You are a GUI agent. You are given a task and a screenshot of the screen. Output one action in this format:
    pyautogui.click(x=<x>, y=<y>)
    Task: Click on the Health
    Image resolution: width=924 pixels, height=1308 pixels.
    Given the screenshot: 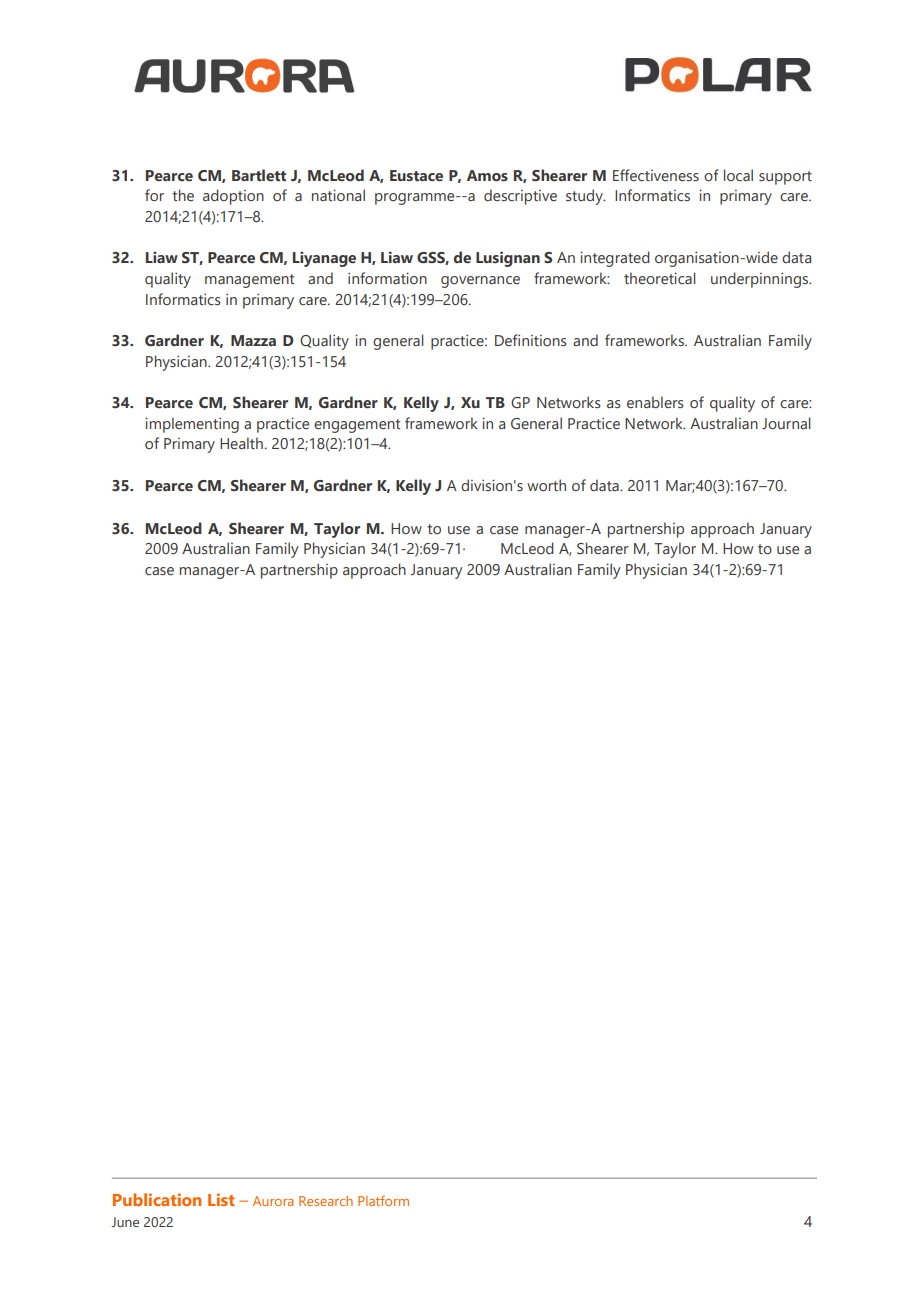 What is the action you would take?
    pyautogui.click(x=241, y=443)
